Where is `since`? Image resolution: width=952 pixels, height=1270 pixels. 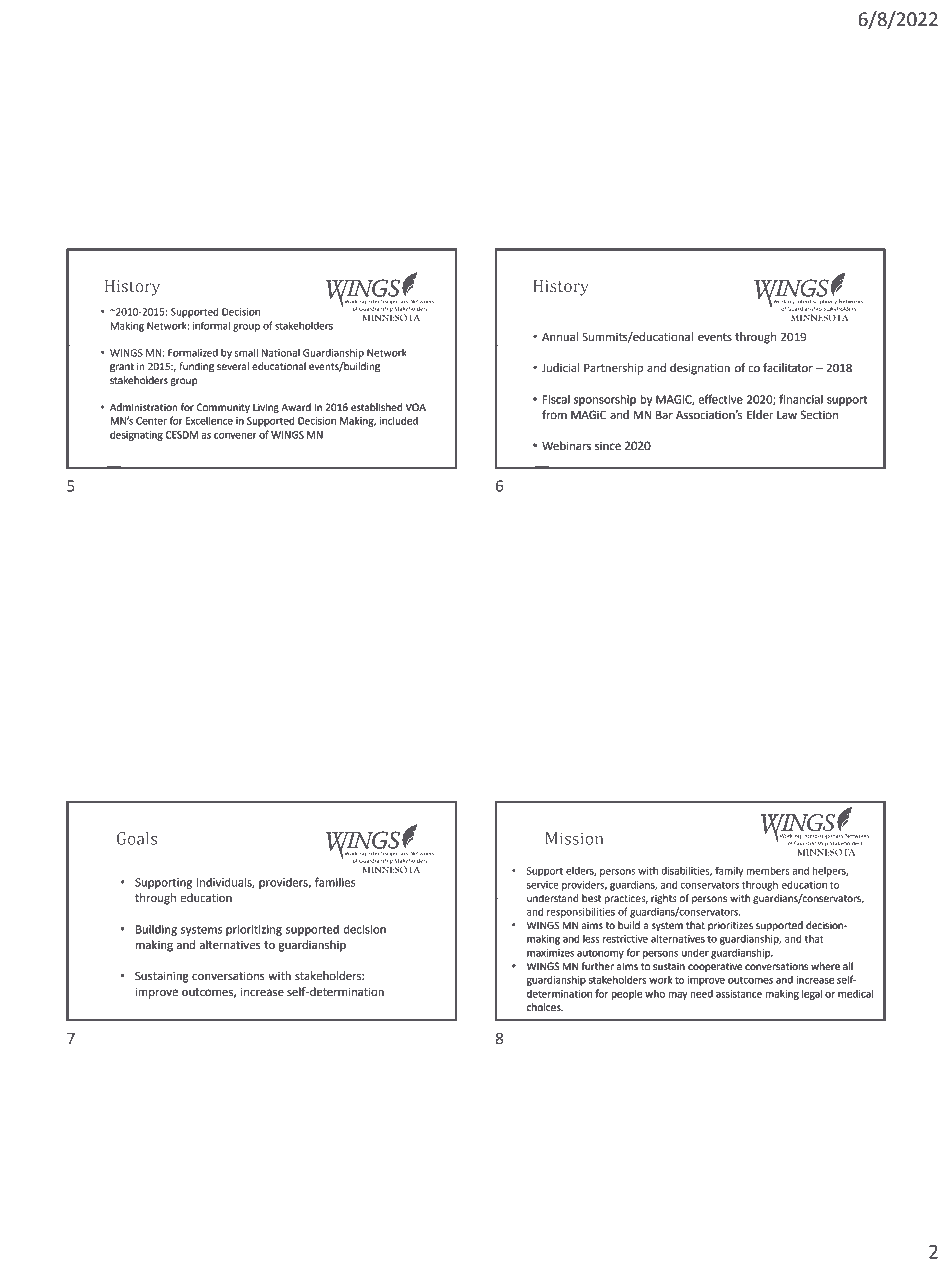 since is located at coordinates (608, 446).
